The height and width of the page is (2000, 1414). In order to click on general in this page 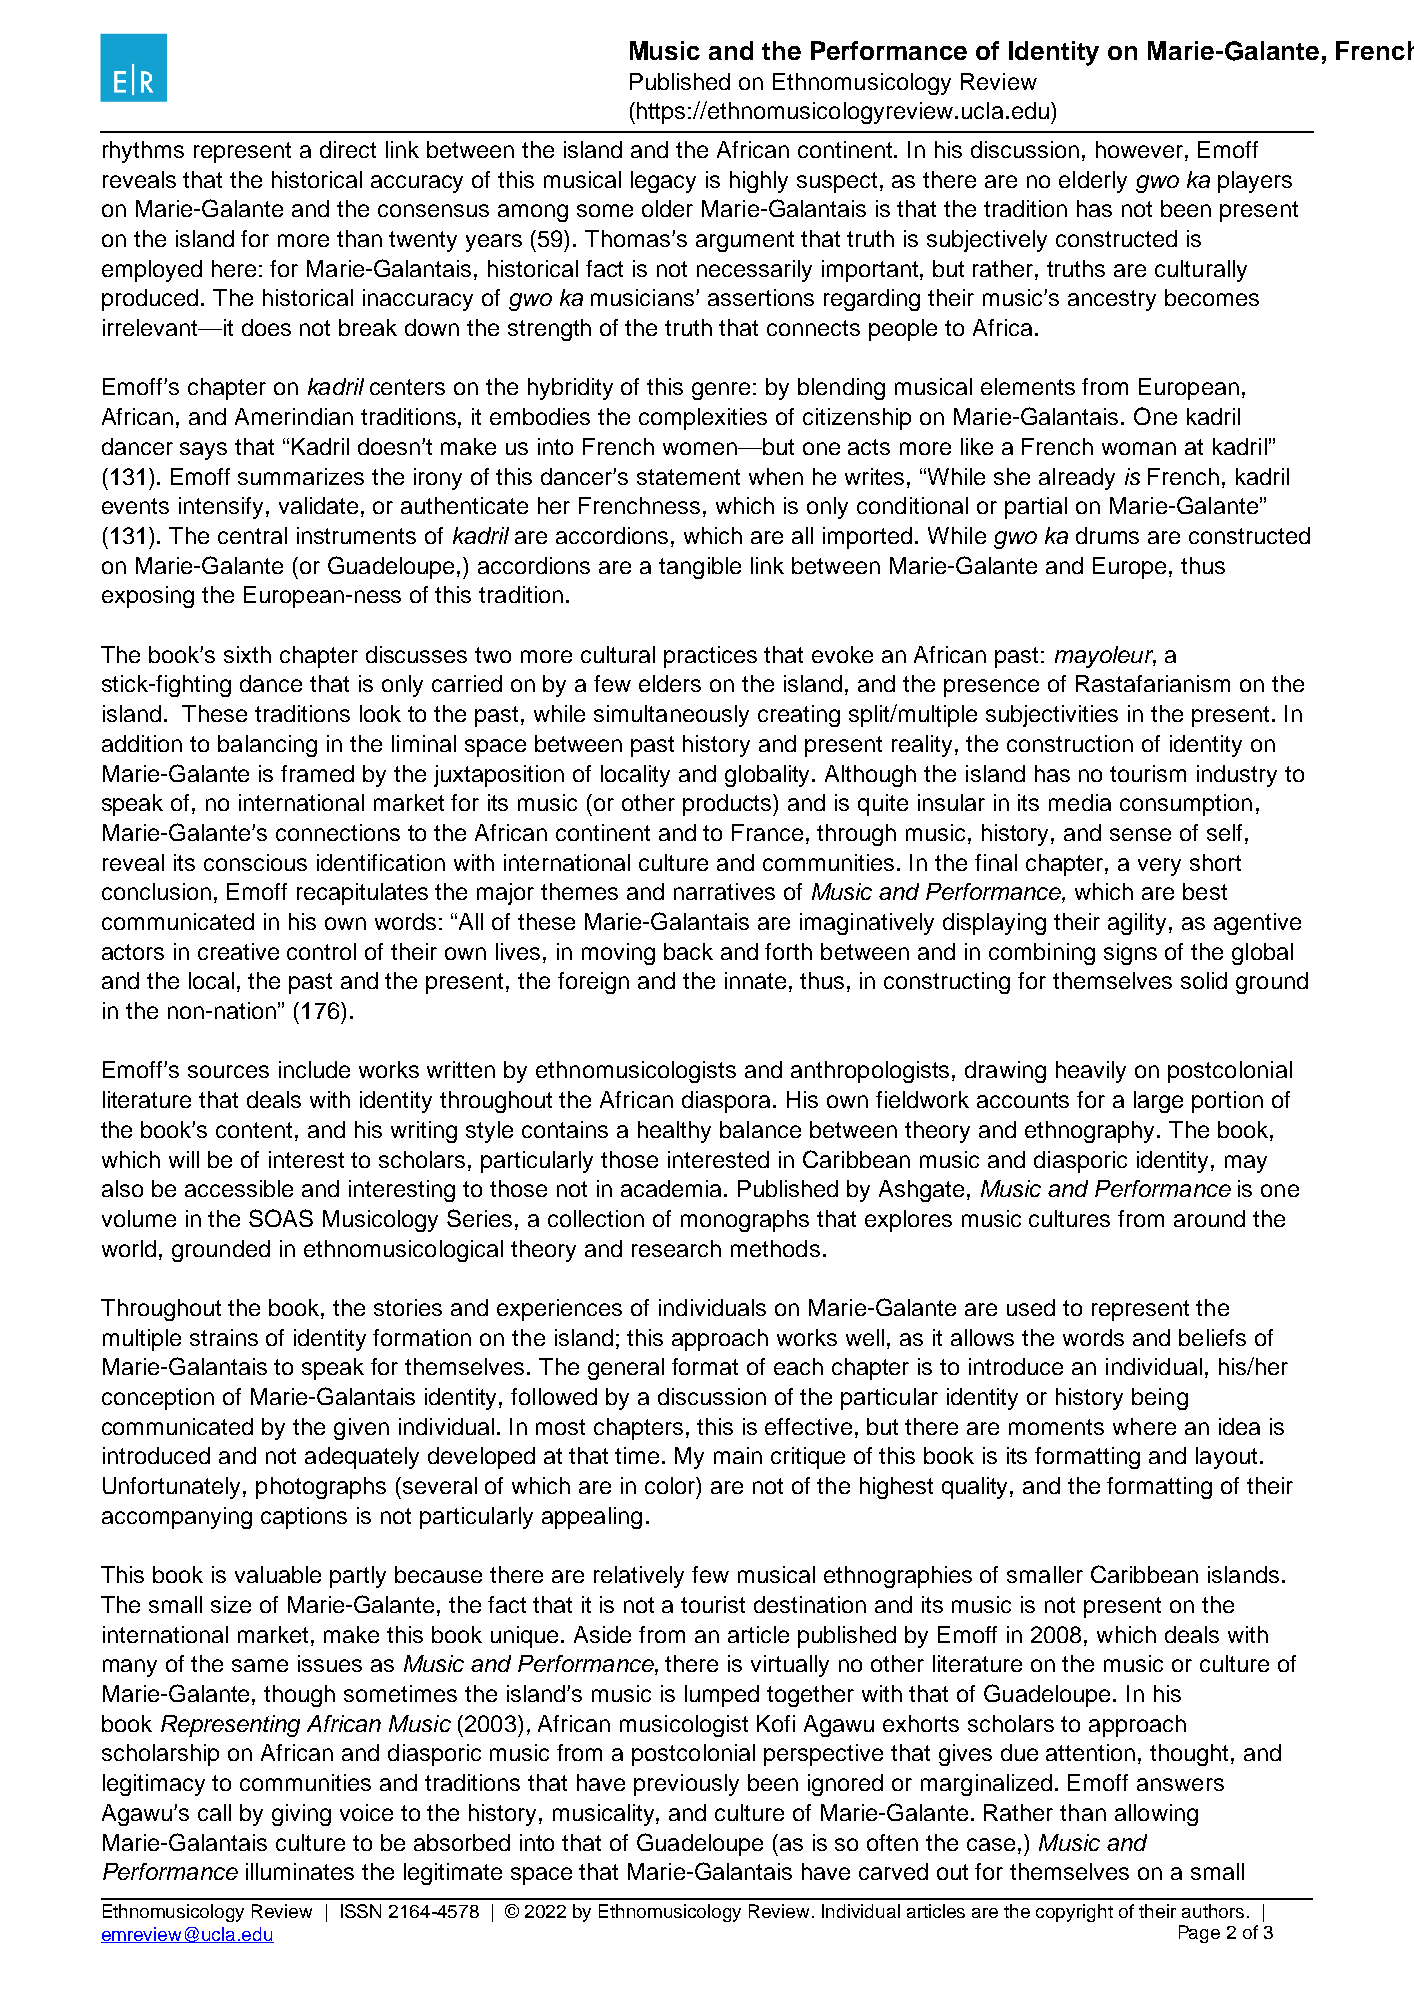, I will do `click(626, 1369)`.
